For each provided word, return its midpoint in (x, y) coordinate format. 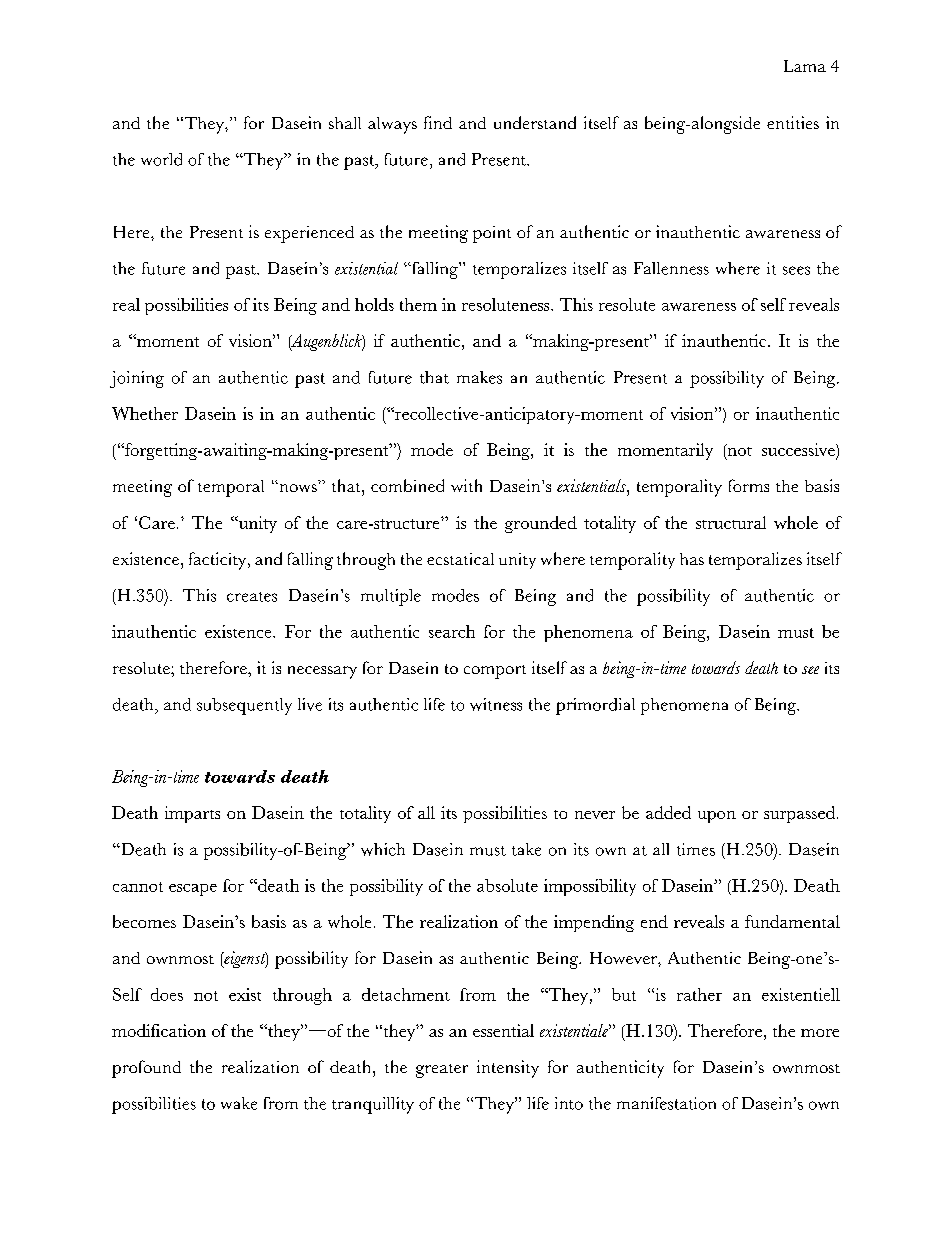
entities (793, 122)
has (692, 559)
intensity (508, 1069)
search (452, 631)
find (438, 122)
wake (239, 1103)
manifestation (666, 1103)
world (161, 159)
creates (252, 597)
